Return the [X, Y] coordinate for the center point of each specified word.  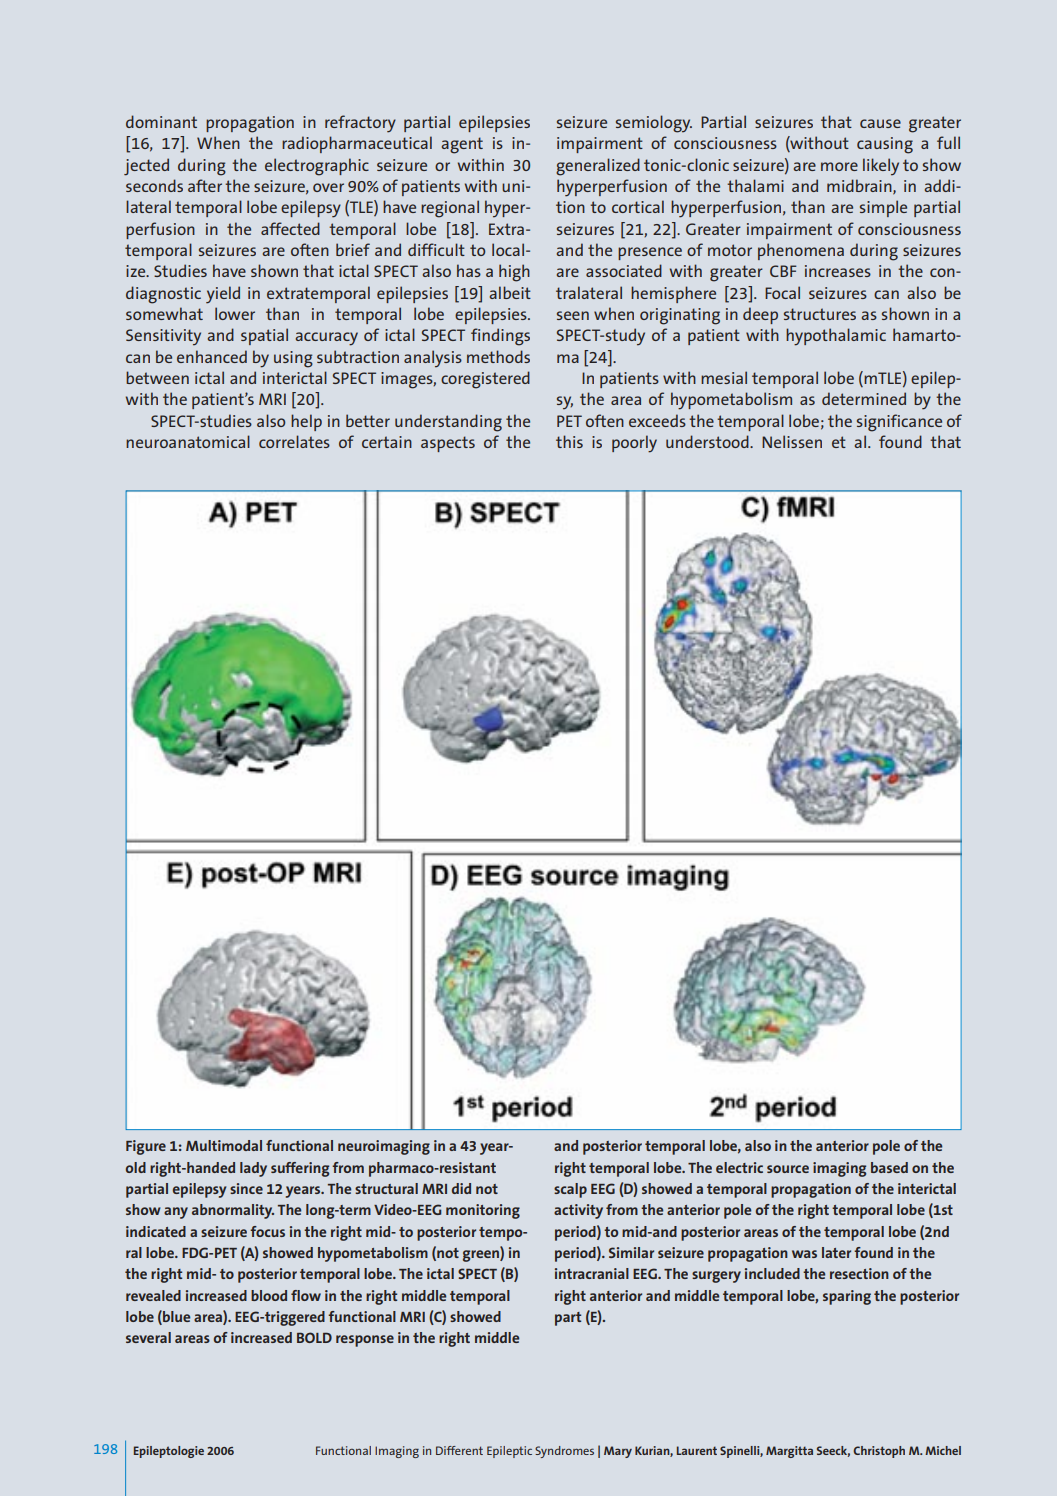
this [569, 441]
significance [899, 423]
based [889, 1167]
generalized [598, 167]
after [205, 185]
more [839, 166]
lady [253, 1169]
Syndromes [564, 1452]
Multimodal [224, 1145]
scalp [570, 1190]
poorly [634, 444]
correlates [294, 441]
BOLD [314, 1337]
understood [708, 441]
